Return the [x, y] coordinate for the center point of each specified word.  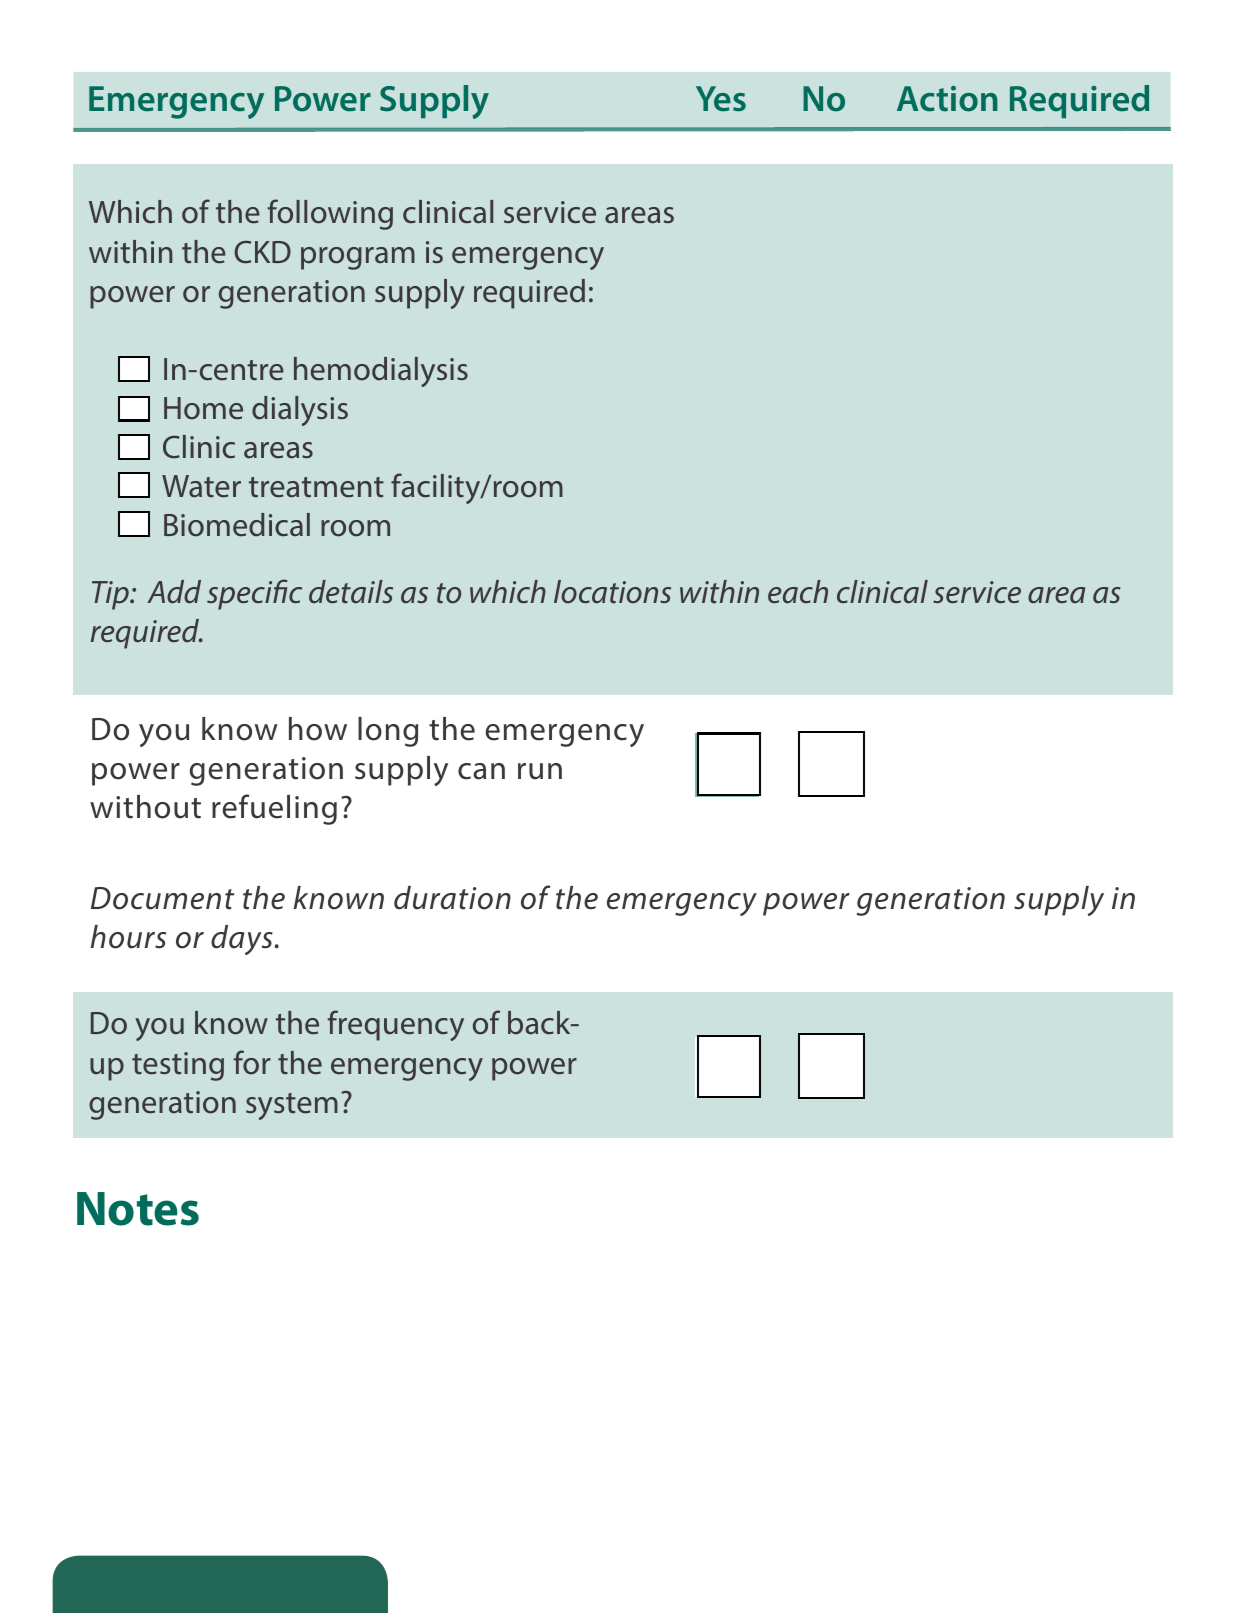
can [481, 771]
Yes [721, 99]
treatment [316, 487]
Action [947, 99]
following [330, 214]
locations [612, 592]
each [798, 592]
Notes [138, 1209]
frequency [396, 1025]
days [243, 940]
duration [452, 898]
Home [203, 408]
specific [254, 594]
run [540, 771]
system [292, 1106]
